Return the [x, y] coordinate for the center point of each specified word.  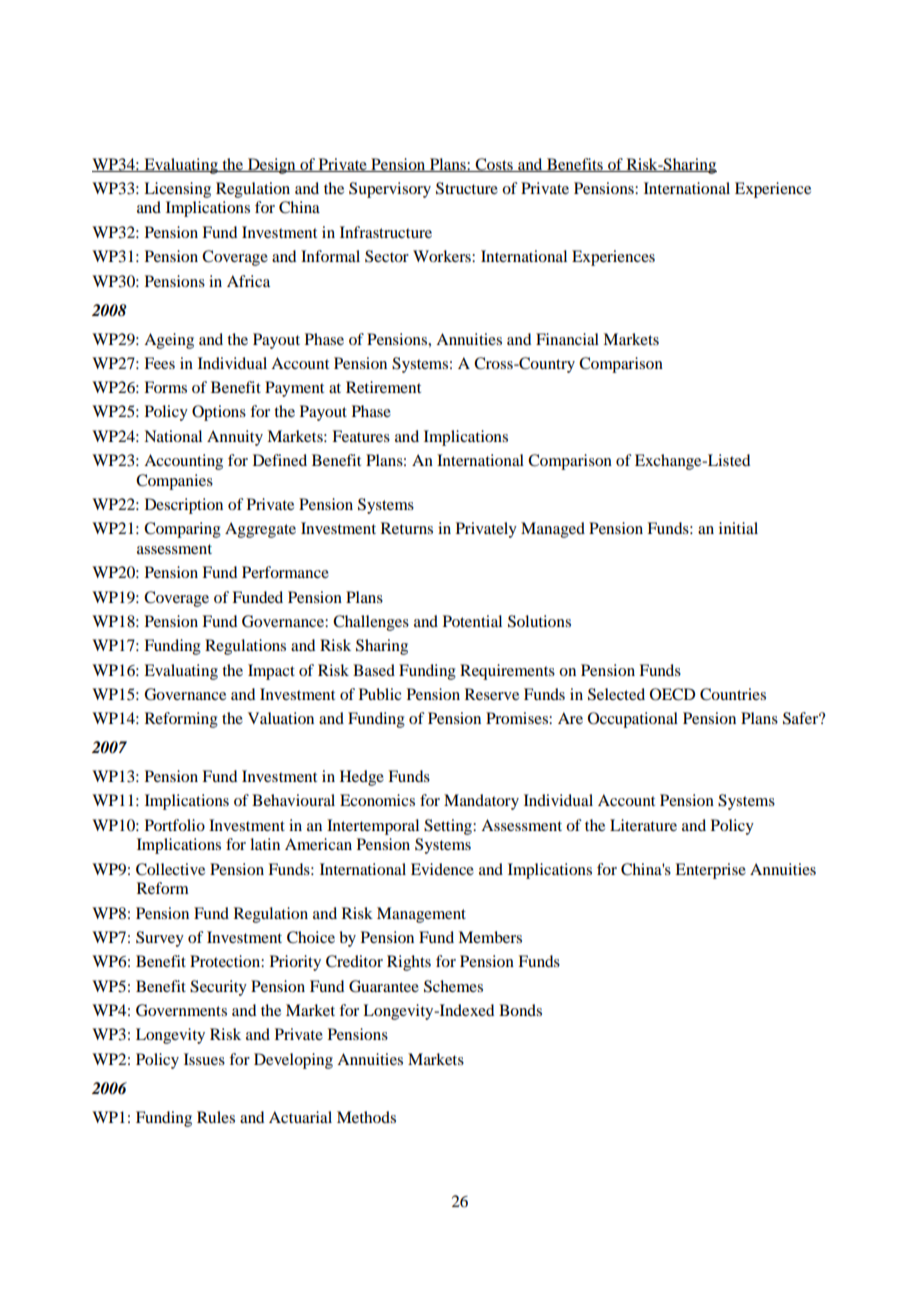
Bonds [520, 1010]
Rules [216, 1117]
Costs [494, 165]
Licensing [177, 190]
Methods [366, 1117]
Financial [567, 339]
